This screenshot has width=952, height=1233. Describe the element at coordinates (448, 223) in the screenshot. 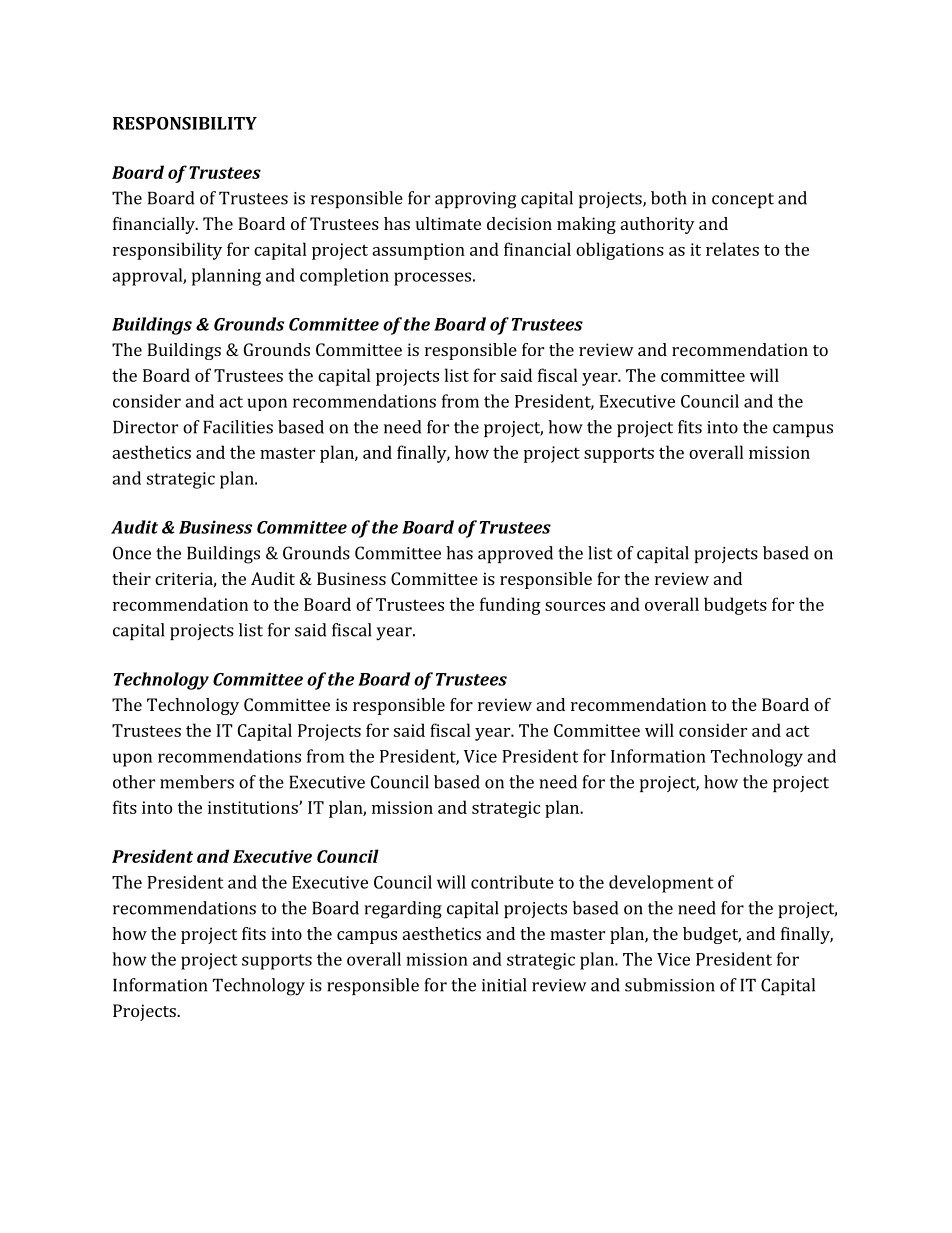

I see `ultimate` at that location.
